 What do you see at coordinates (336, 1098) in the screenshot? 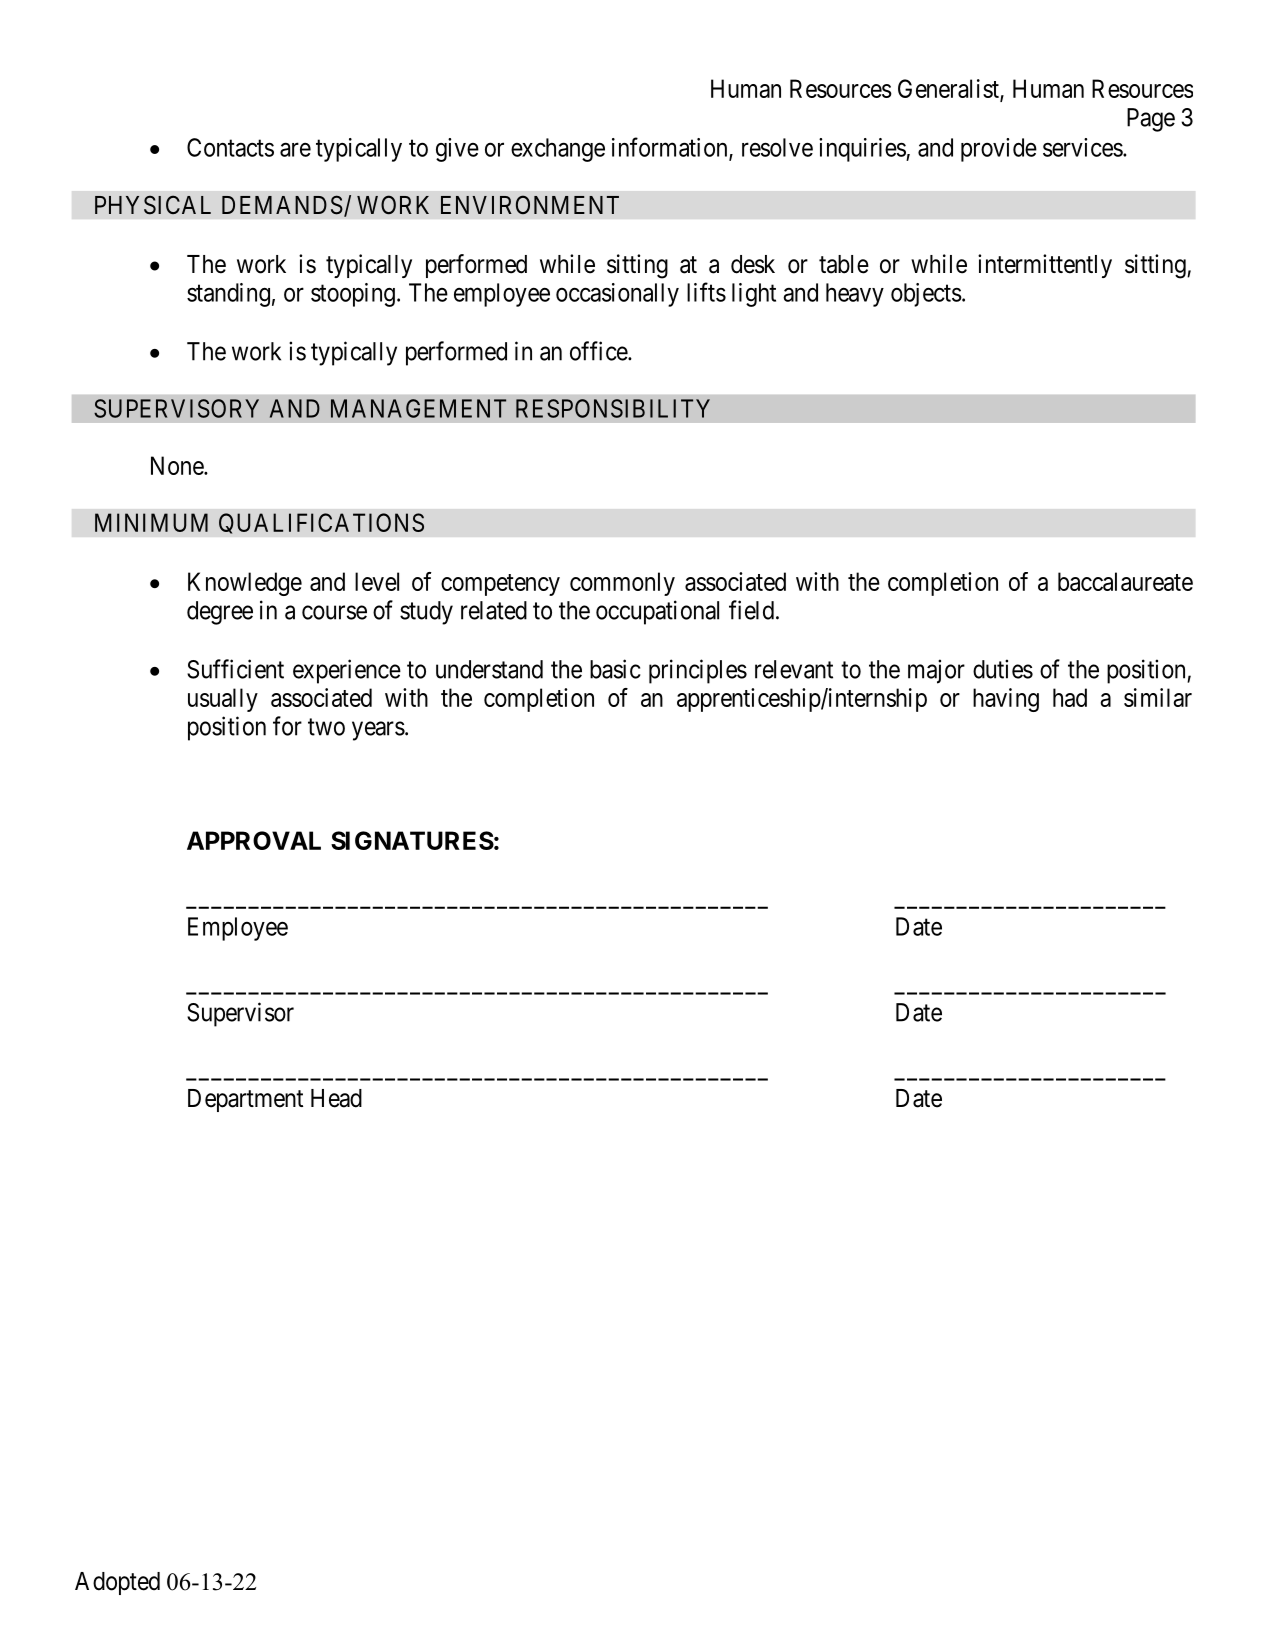
I see `Head` at bounding box center [336, 1098].
